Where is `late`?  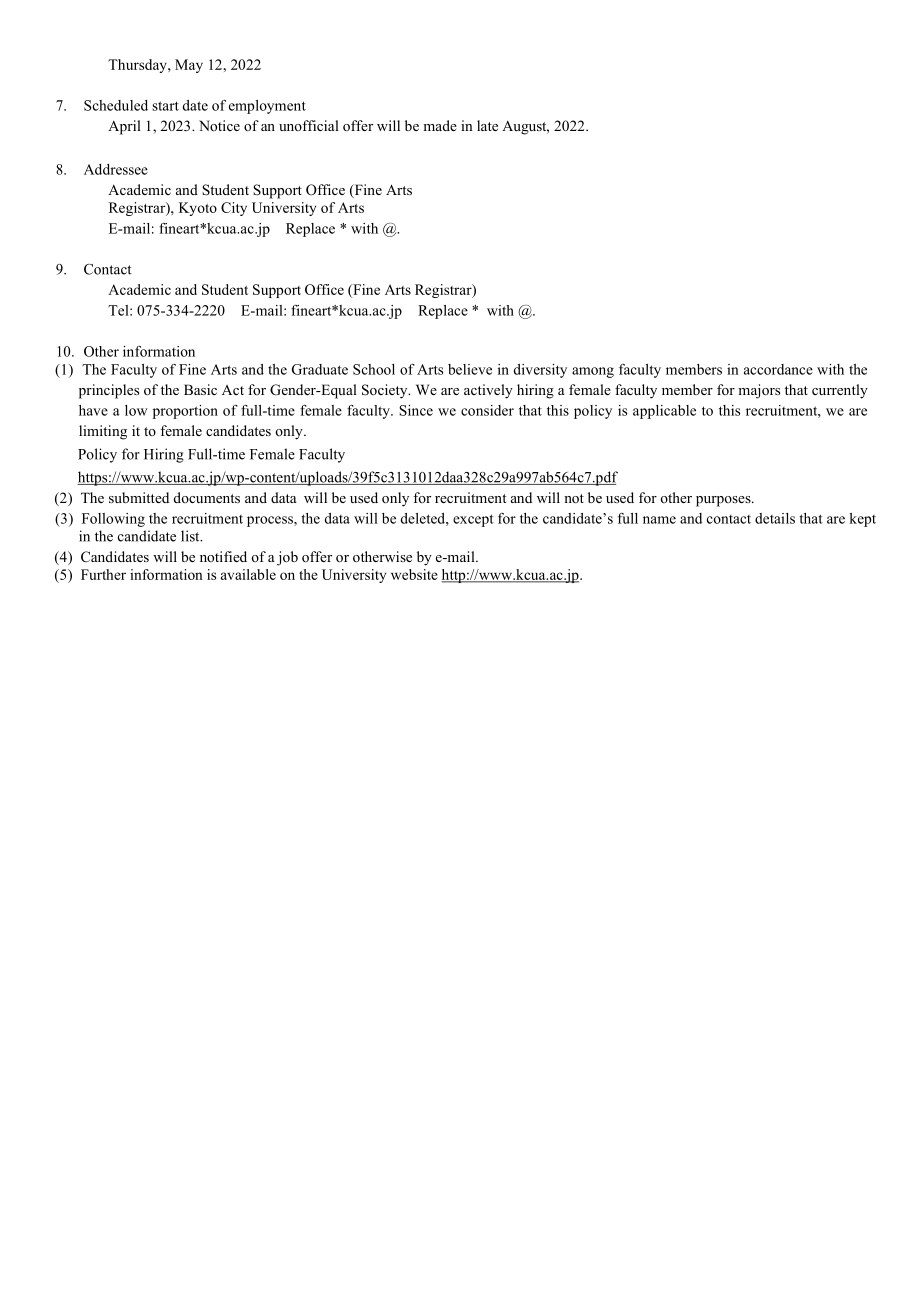 late is located at coordinates (487, 125).
